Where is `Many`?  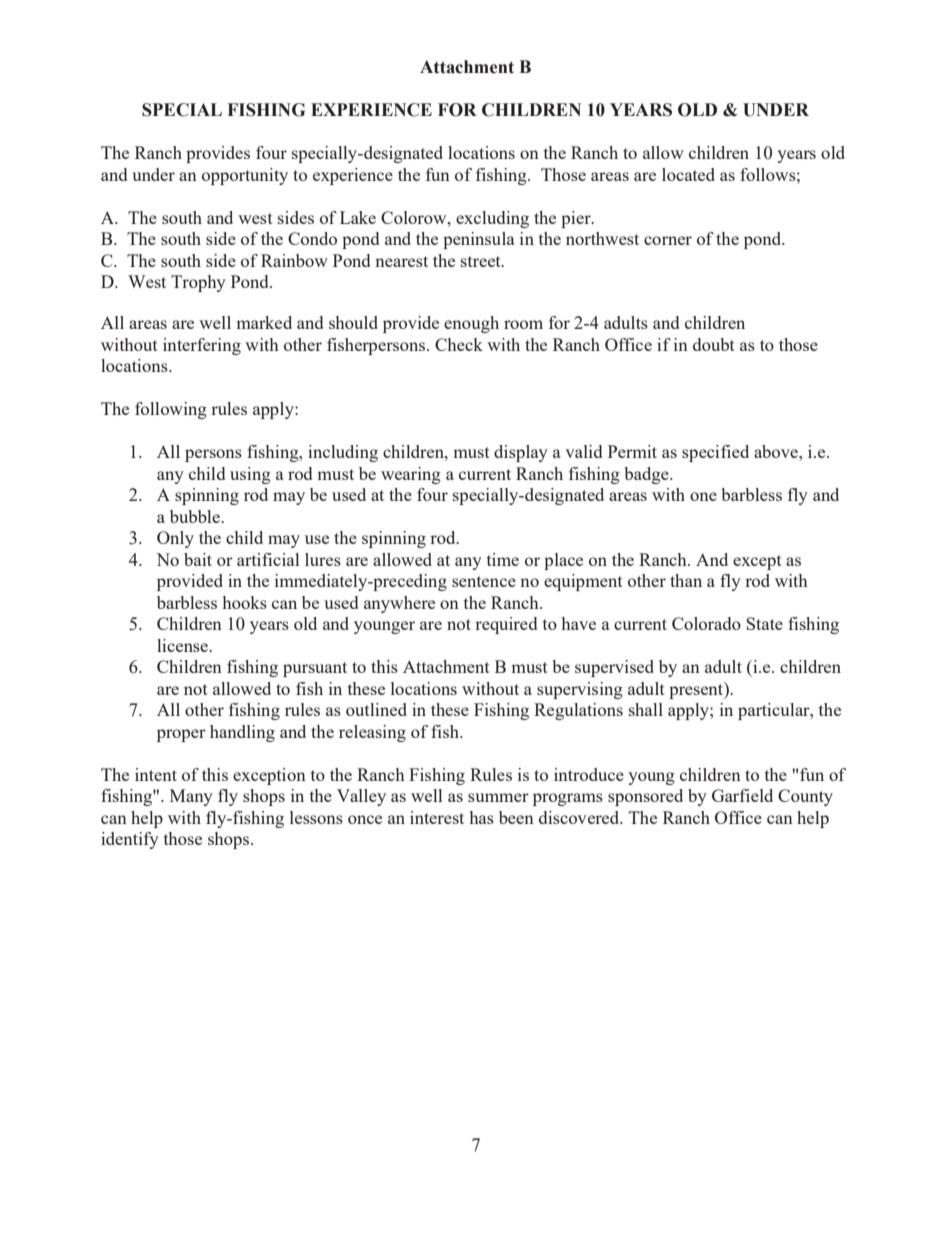
Many is located at coordinates (191, 797).
